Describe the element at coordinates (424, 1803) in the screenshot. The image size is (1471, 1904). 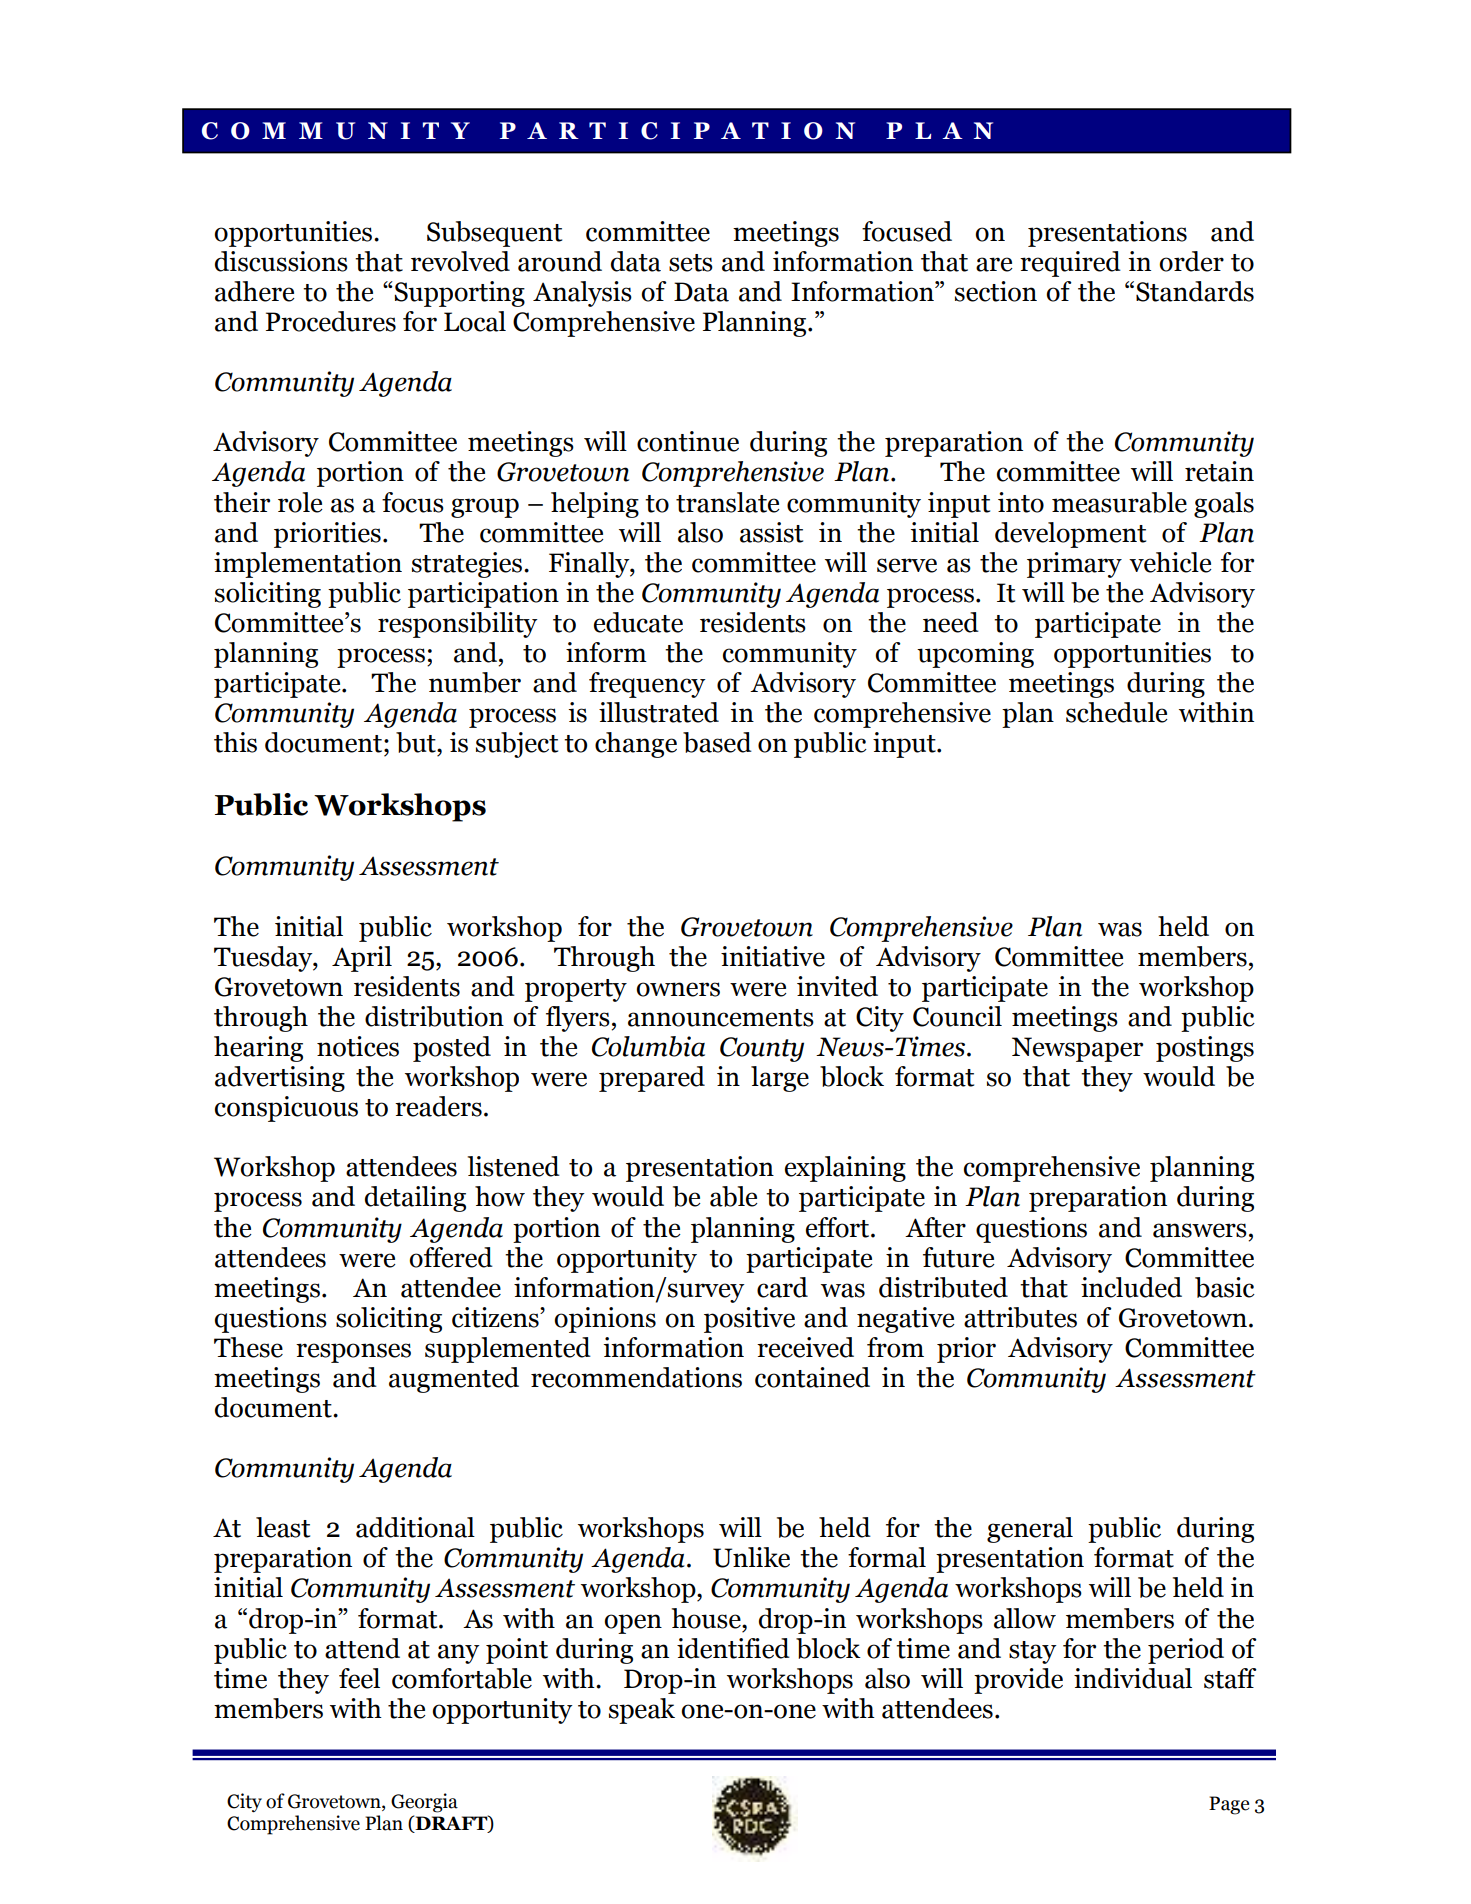
I see `Georgia` at that location.
